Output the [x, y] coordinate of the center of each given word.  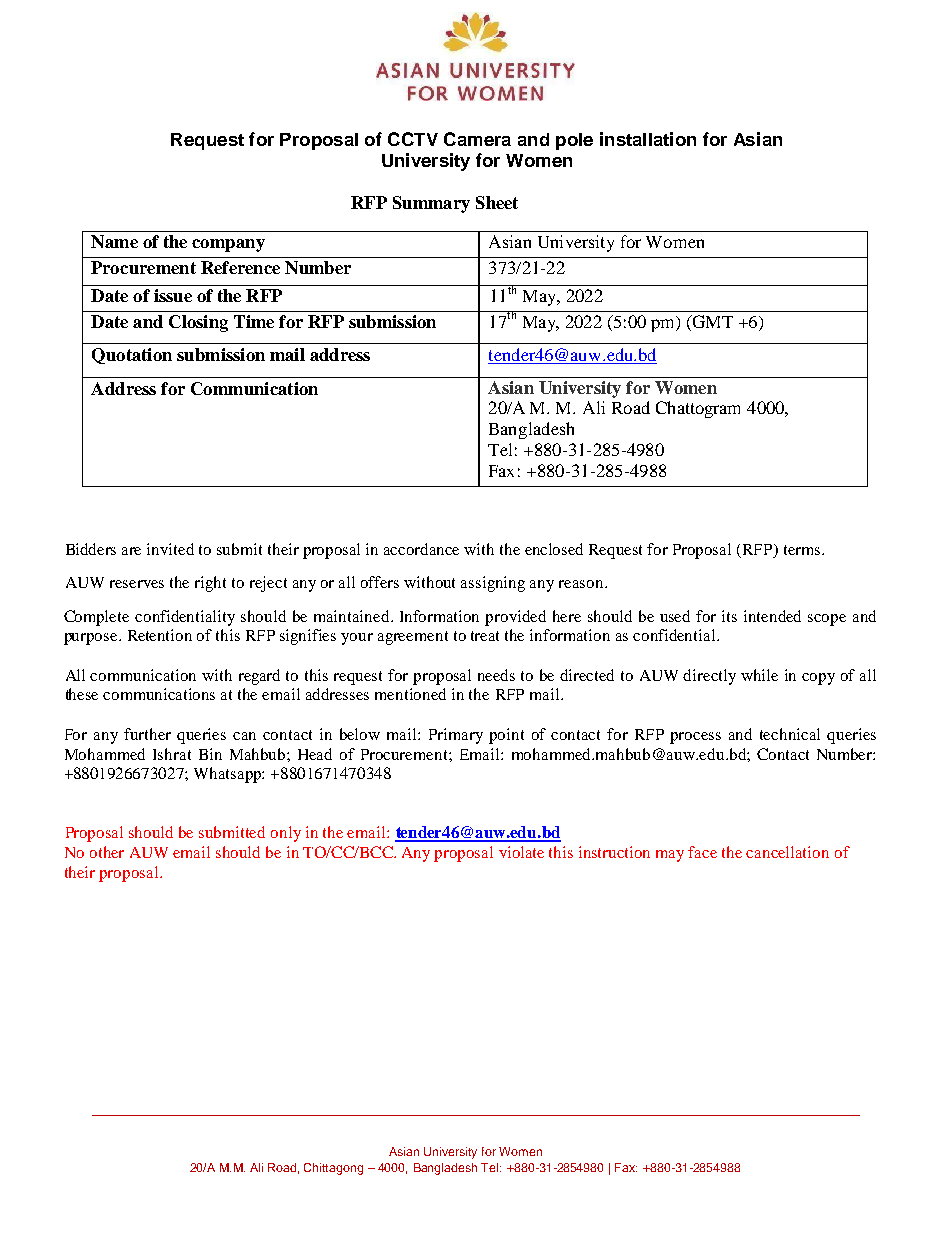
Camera [477, 139]
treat [485, 636]
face [702, 852]
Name [114, 241]
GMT [711, 323]
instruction [614, 852]
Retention [160, 635]
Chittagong [333, 1169]
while [759, 675]
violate [521, 852]
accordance [421, 549]
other [107, 852]
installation [648, 139]
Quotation [132, 356]
